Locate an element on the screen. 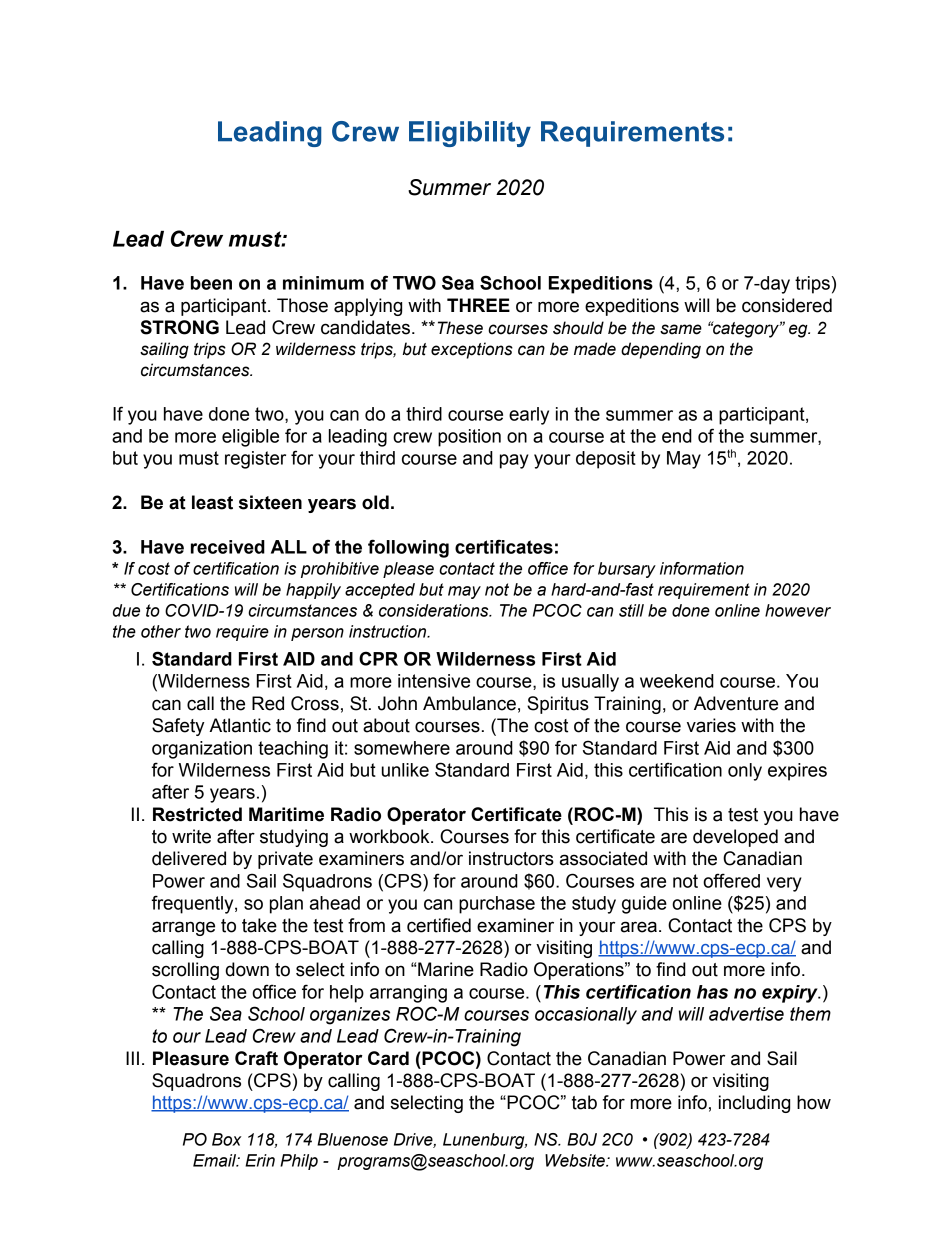 The width and height of the screenshot is (952, 1233). developed is located at coordinates (735, 838).
